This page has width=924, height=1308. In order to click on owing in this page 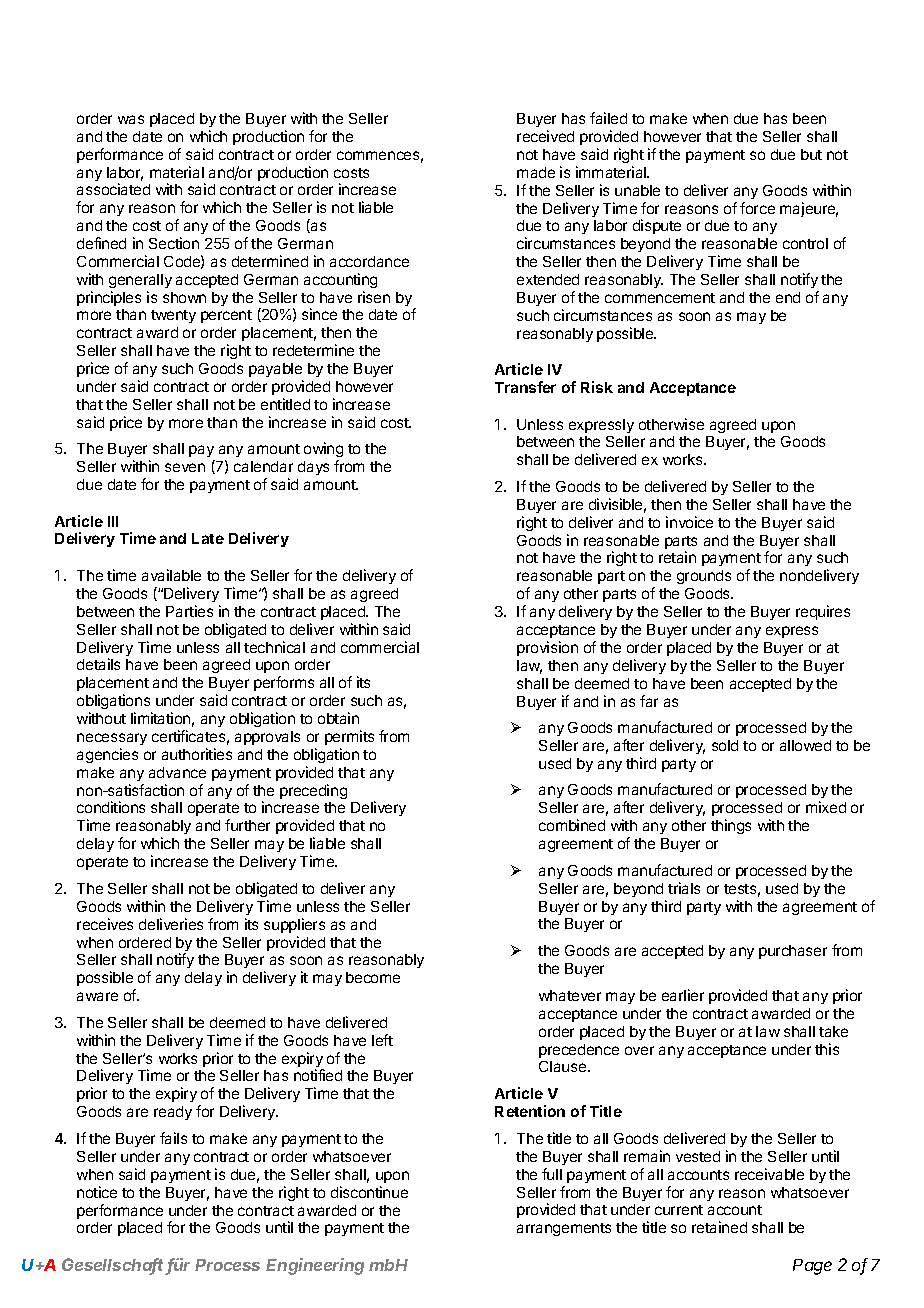, I will do `click(323, 451)`.
